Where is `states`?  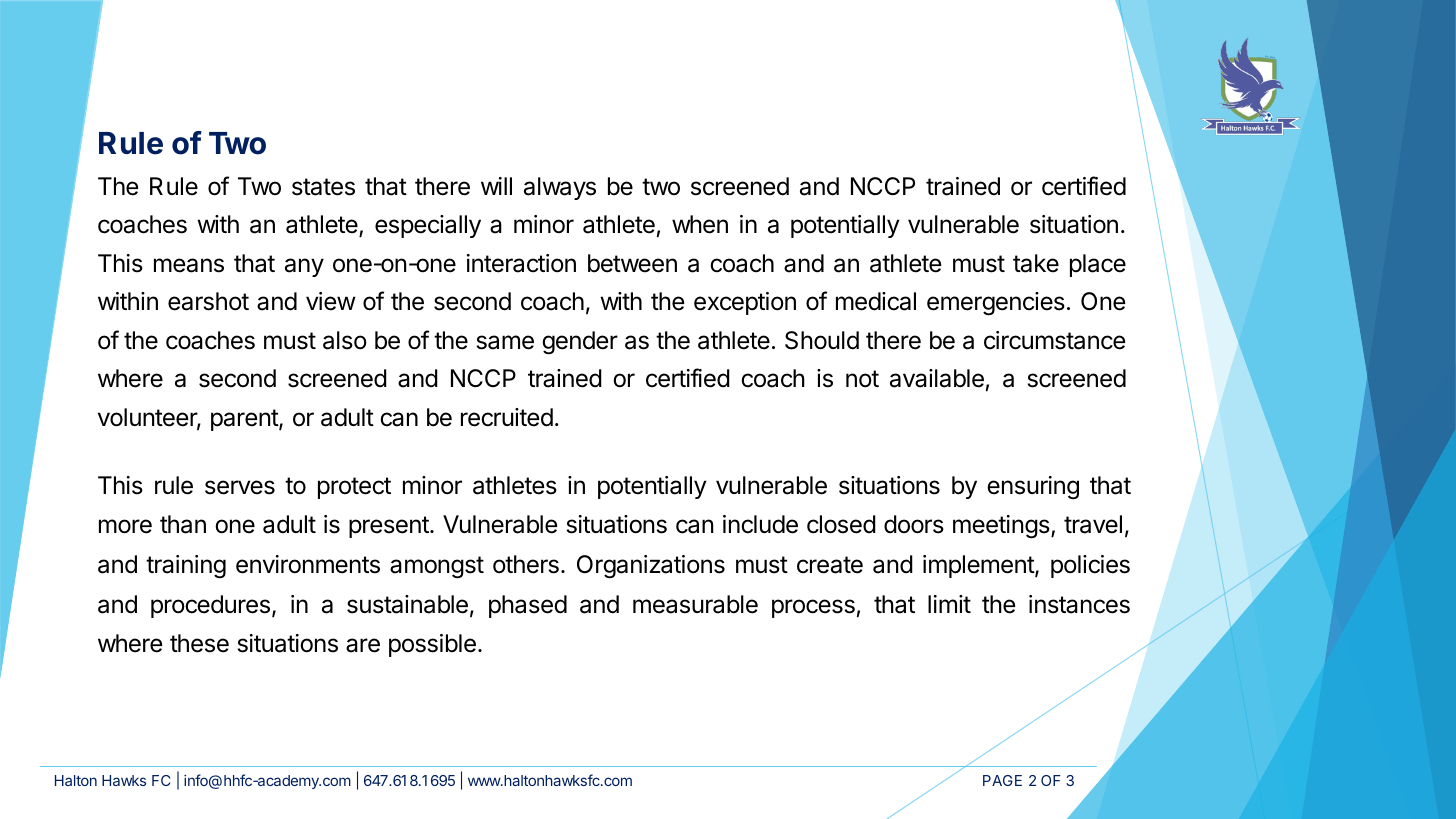 states is located at coordinates (323, 187).
